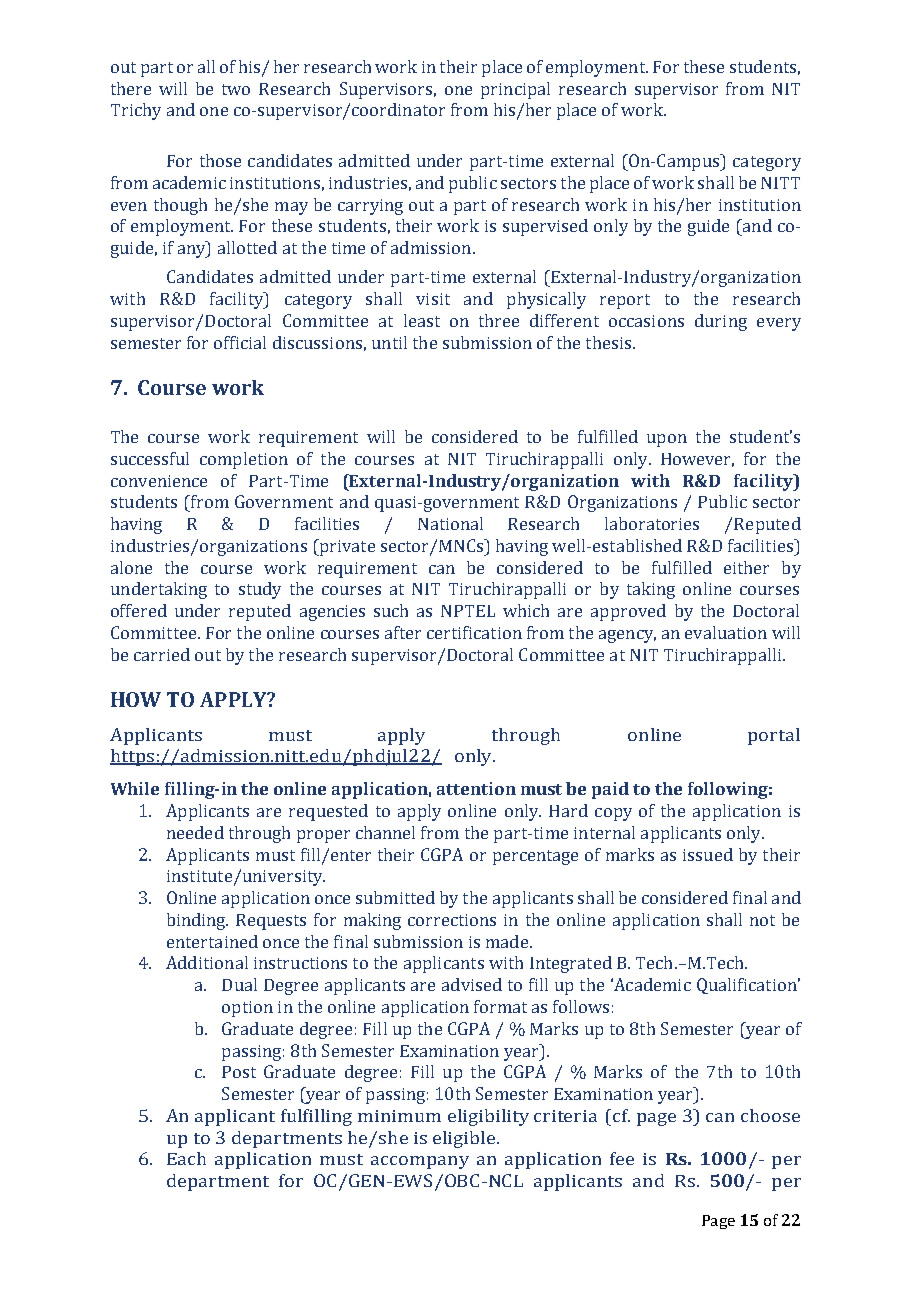 This screenshot has width=924, height=1305. Describe the element at coordinates (452, 920) in the screenshot. I see `corrections` at that location.
